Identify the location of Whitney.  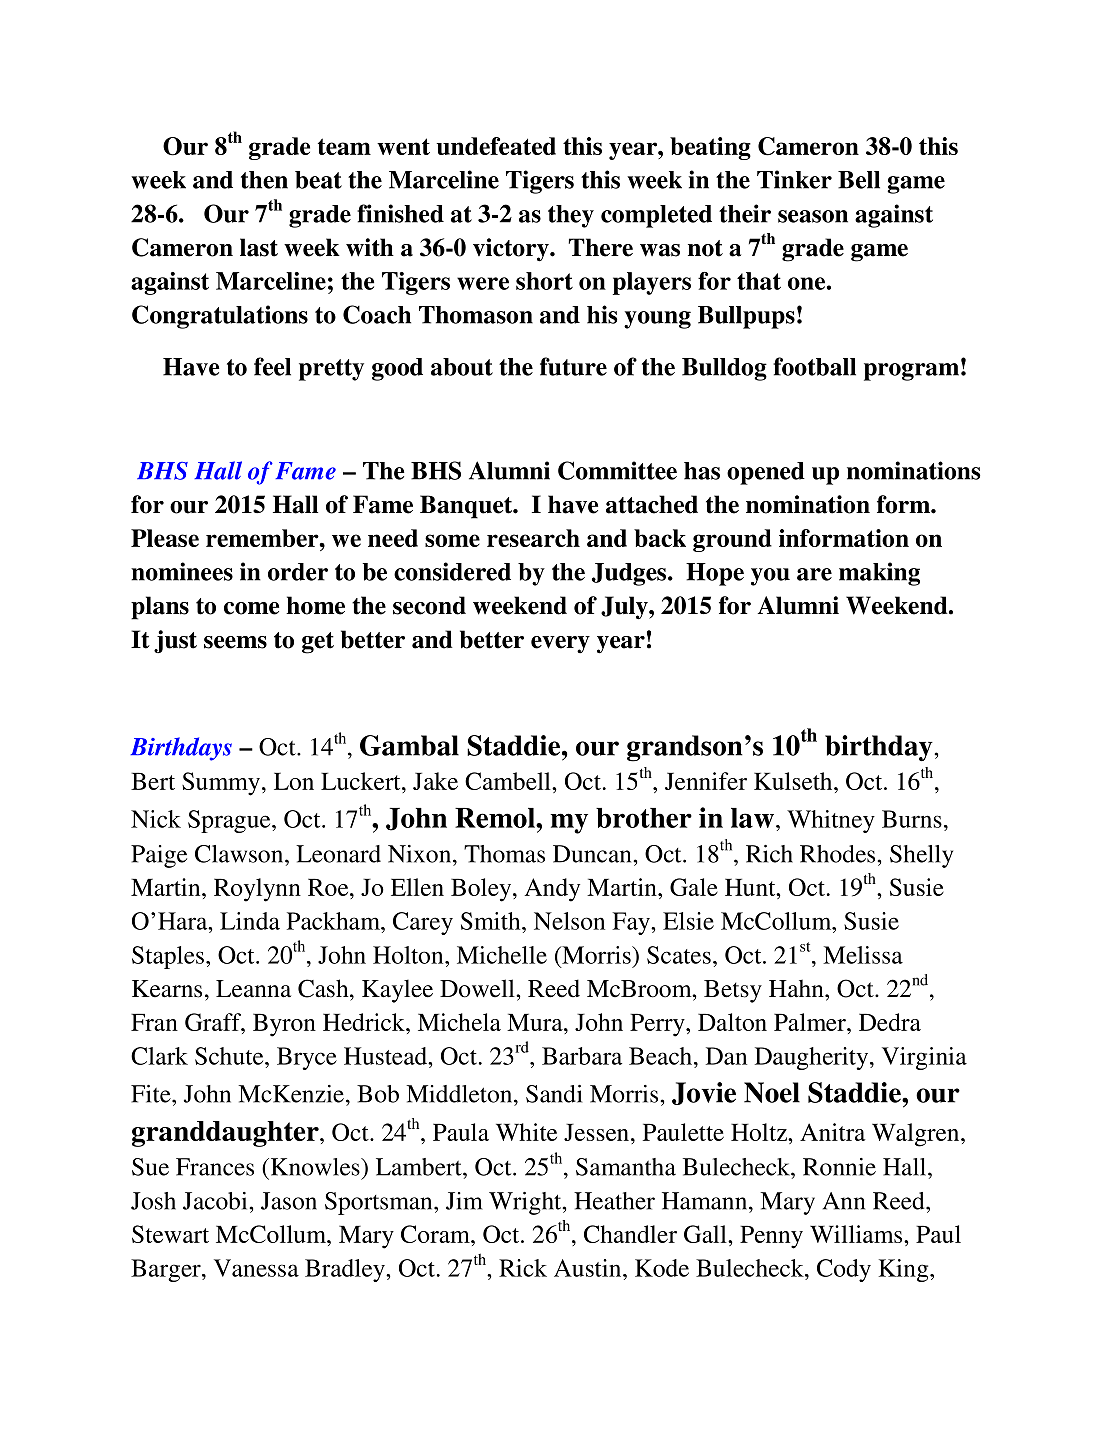
(831, 821).
